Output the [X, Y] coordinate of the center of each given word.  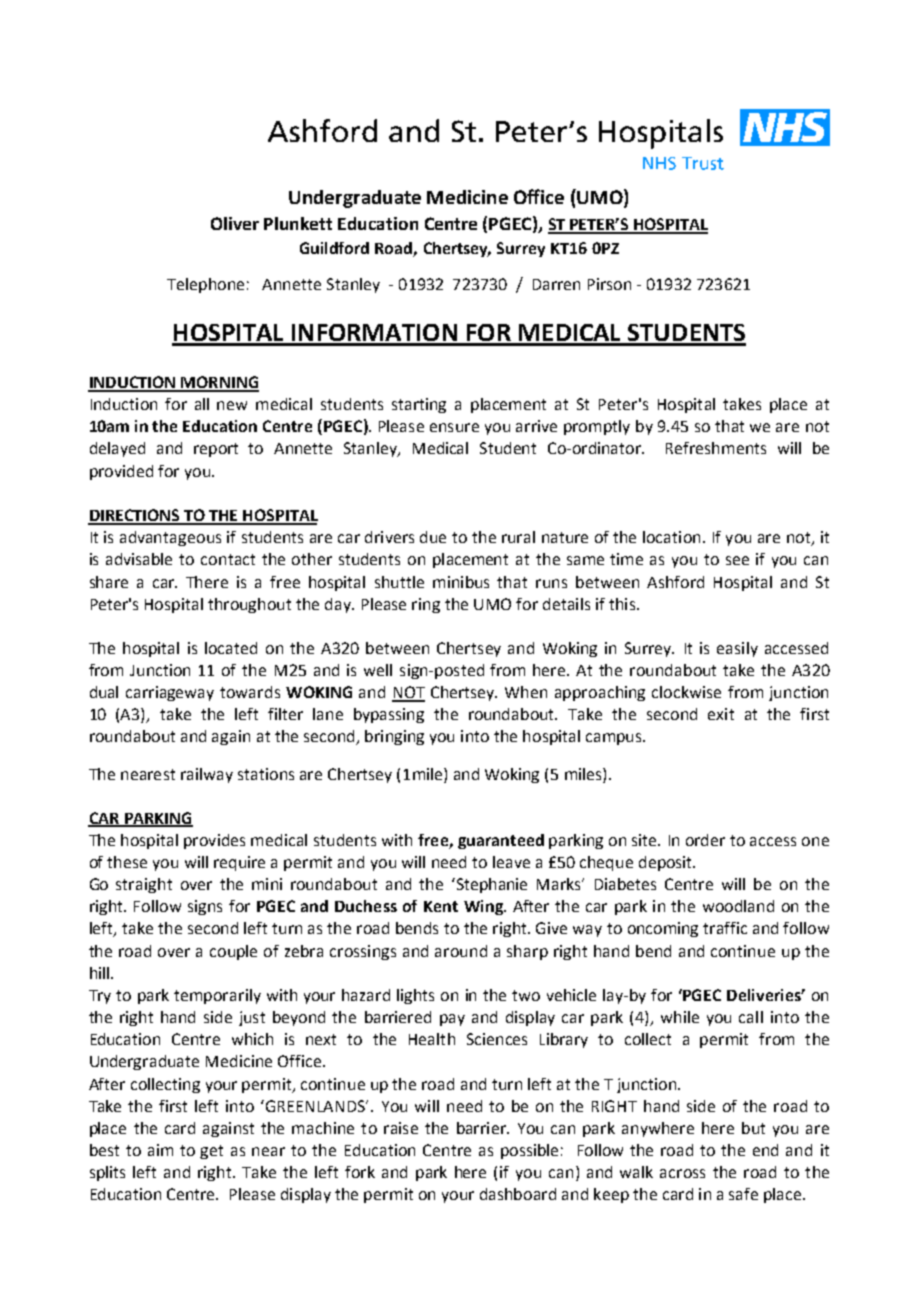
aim [160, 1150]
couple [233, 952]
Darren [556, 284]
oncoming [663, 929]
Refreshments [716, 448]
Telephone [205, 285]
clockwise [686, 692]
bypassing [389, 715]
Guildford [334, 248]
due [433, 537]
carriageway [170, 693]
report [216, 450]
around [461, 951]
